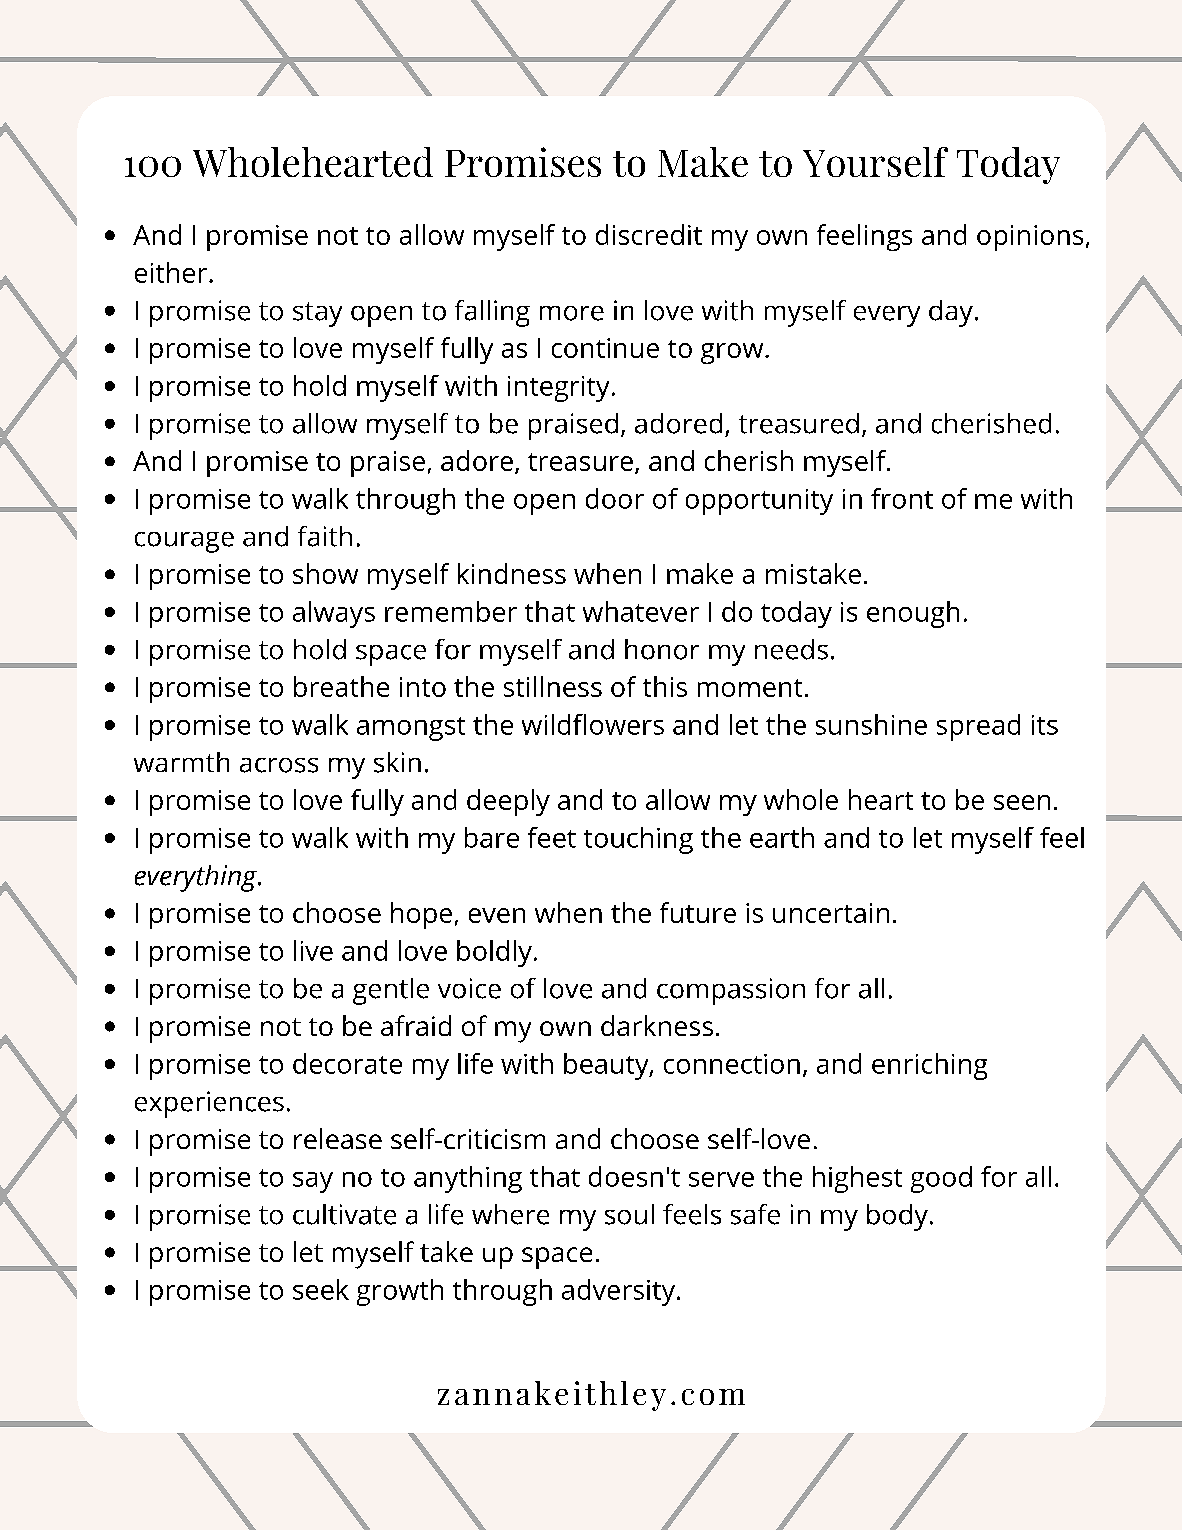 This page has width=1182, height=1530. What do you see at coordinates (325, 536) in the page?
I see `faith` at bounding box center [325, 536].
